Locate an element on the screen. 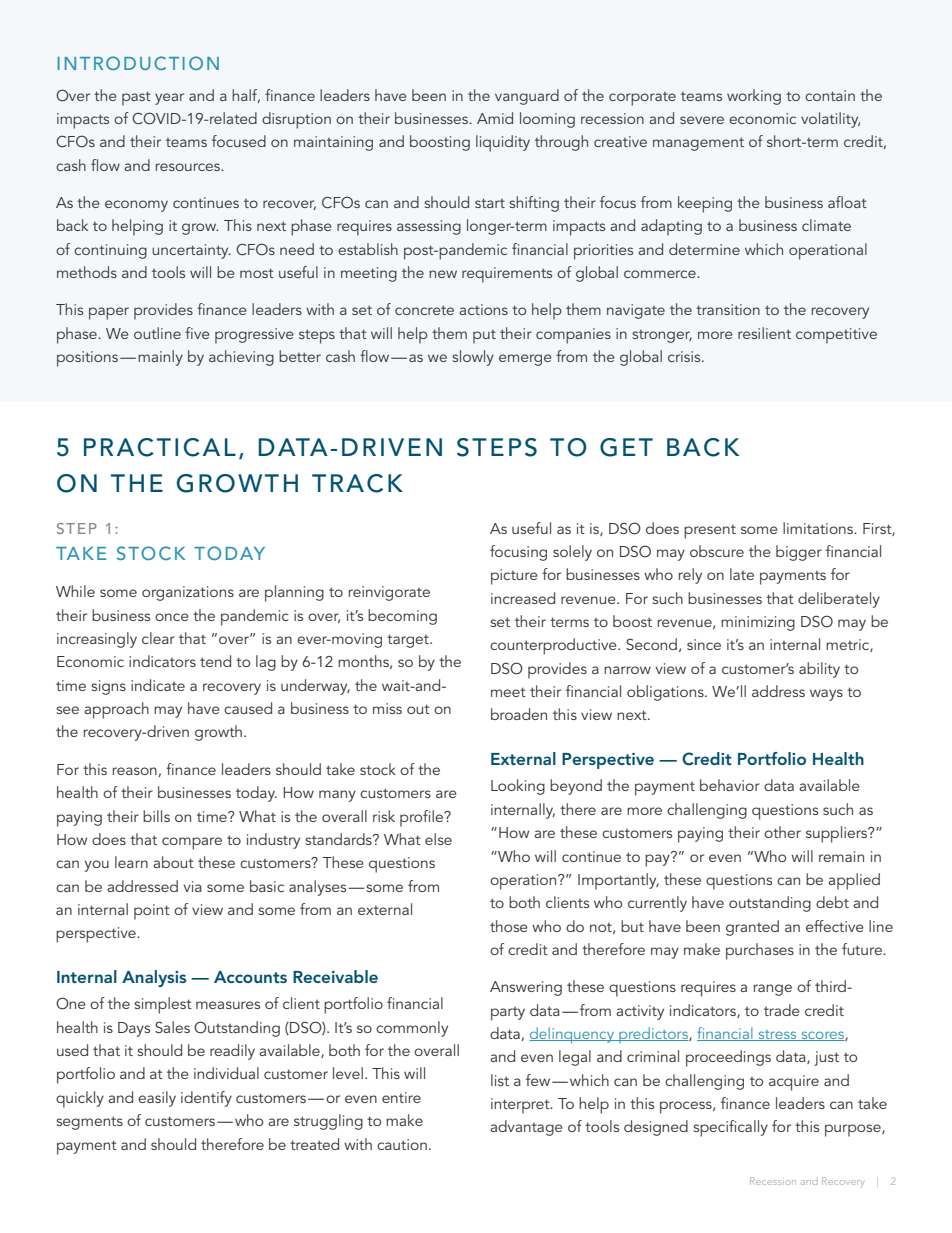 This screenshot has width=952, height=1233. easily is located at coordinates (157, 1099).
